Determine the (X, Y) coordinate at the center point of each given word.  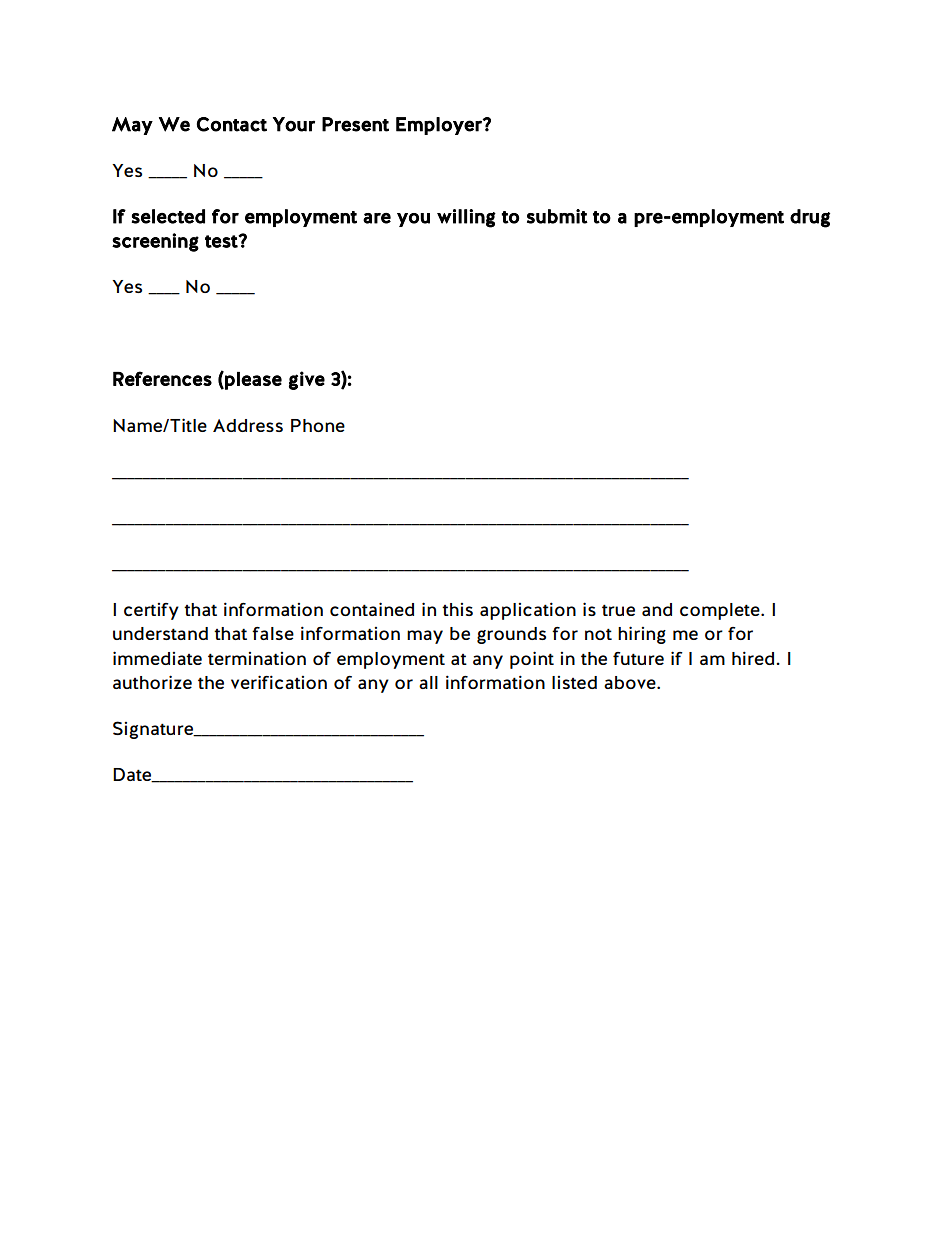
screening (155, 242)
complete (721, 611)
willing (466, 218)
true (618, 610)
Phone (318, 425)
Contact (232, 124)
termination (257, 658)
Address (248, 425)
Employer (440, 126)
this (457, 609)
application (528, 611)
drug (810, 218)
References (162, 378)
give (307, 380)
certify (151, 611)
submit (557, 216)
